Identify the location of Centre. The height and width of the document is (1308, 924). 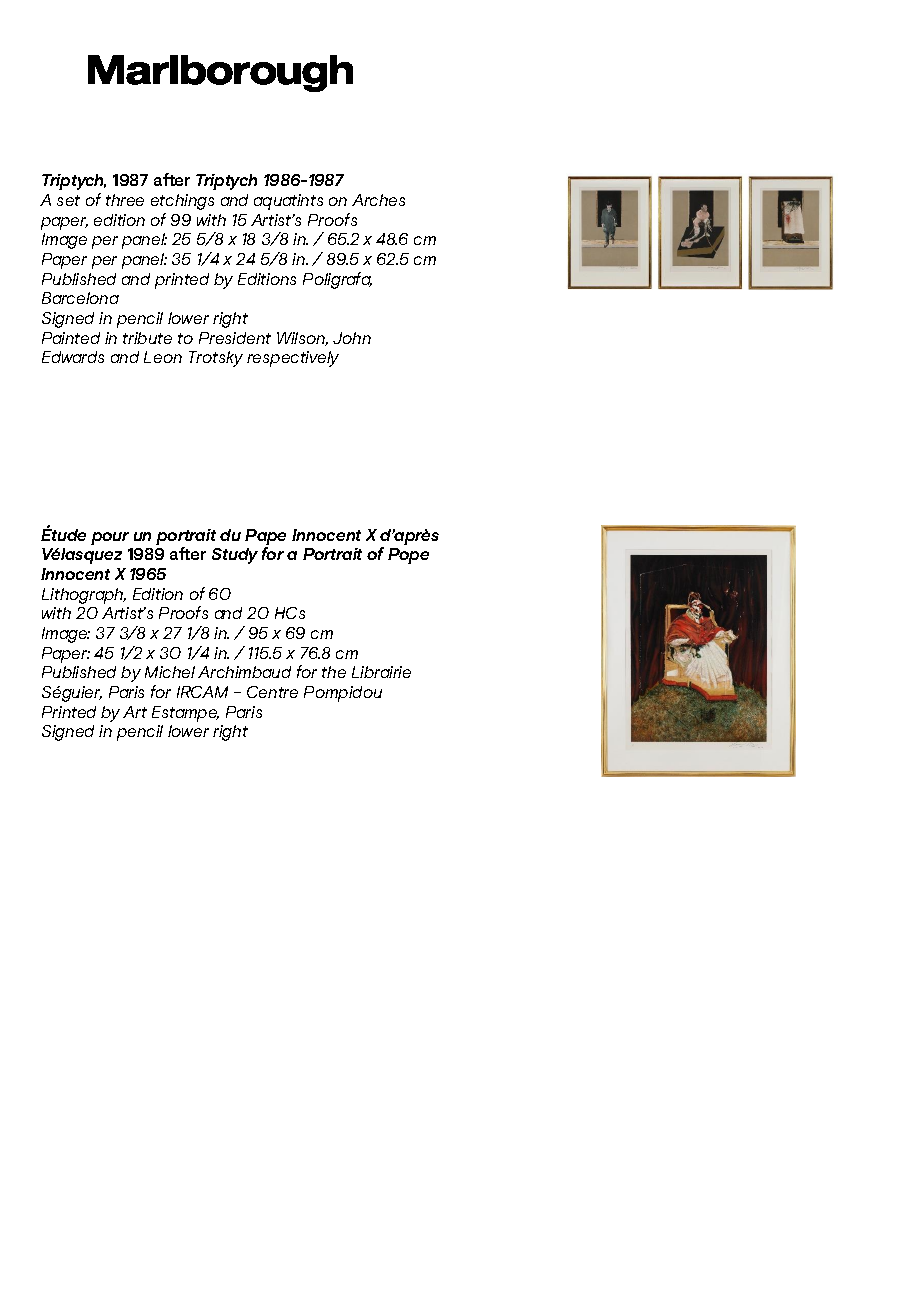
(272, 692).
